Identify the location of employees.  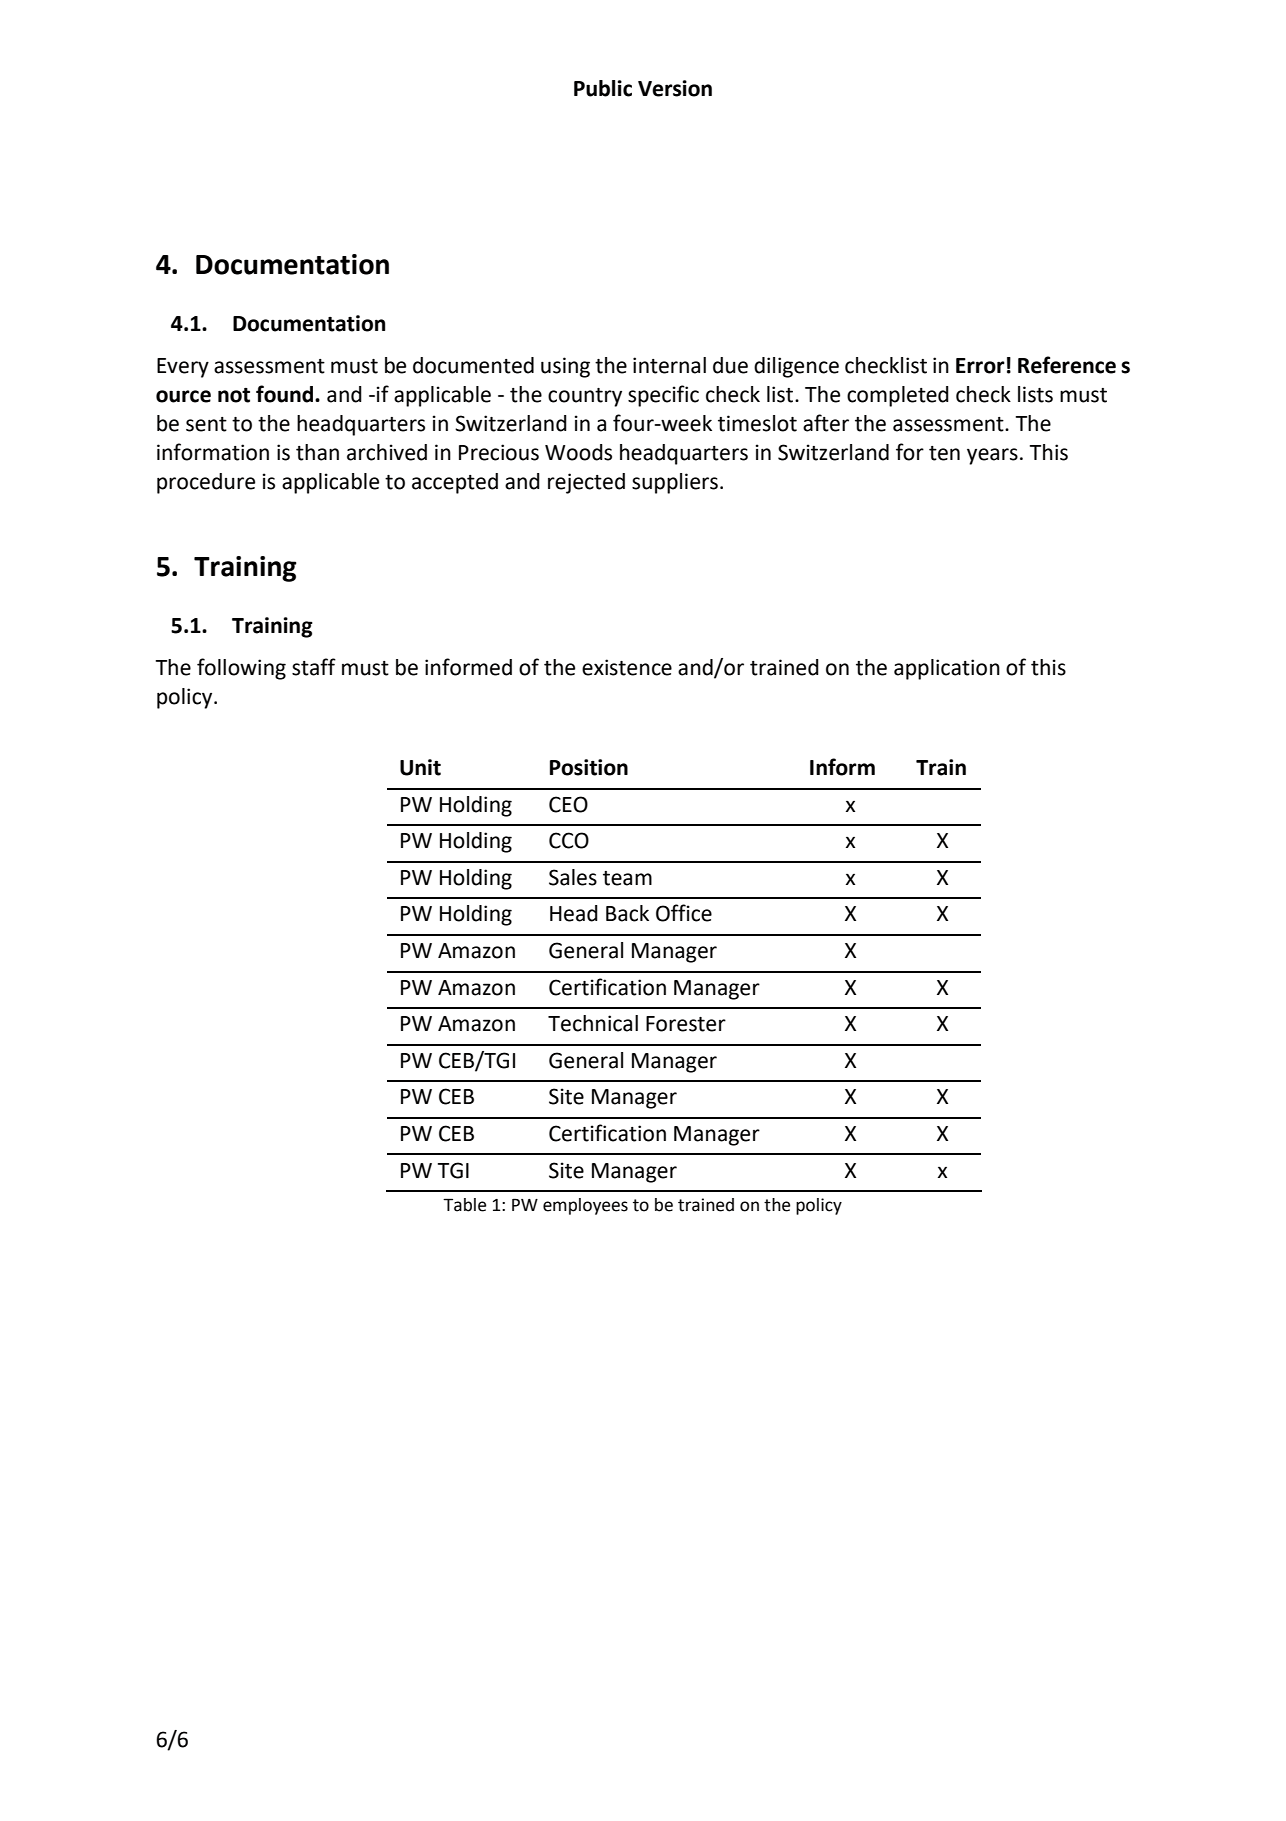
(585, 1206).
